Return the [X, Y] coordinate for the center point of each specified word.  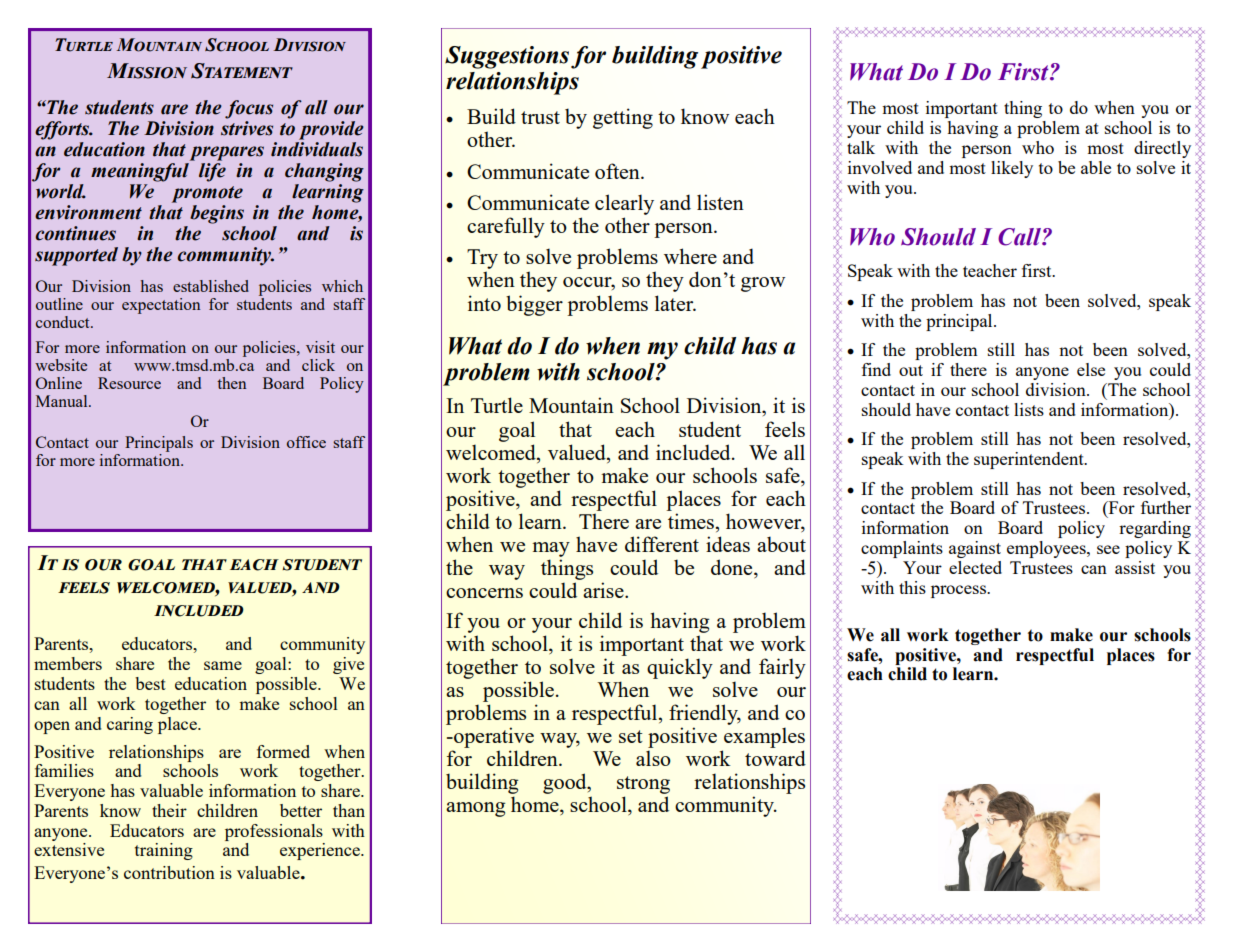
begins [217, 214]
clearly [624, 204]
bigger [534, 305]
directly [1162, 149]
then [231, 383]
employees [1047, 549]
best [150, 683]
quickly [680, 668]
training [164, 851]
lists [1029, 409]
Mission [147, 71]
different [662, 544]
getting [623, 118]
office [306, 442]
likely [1012, 169]
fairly [782, 668]
